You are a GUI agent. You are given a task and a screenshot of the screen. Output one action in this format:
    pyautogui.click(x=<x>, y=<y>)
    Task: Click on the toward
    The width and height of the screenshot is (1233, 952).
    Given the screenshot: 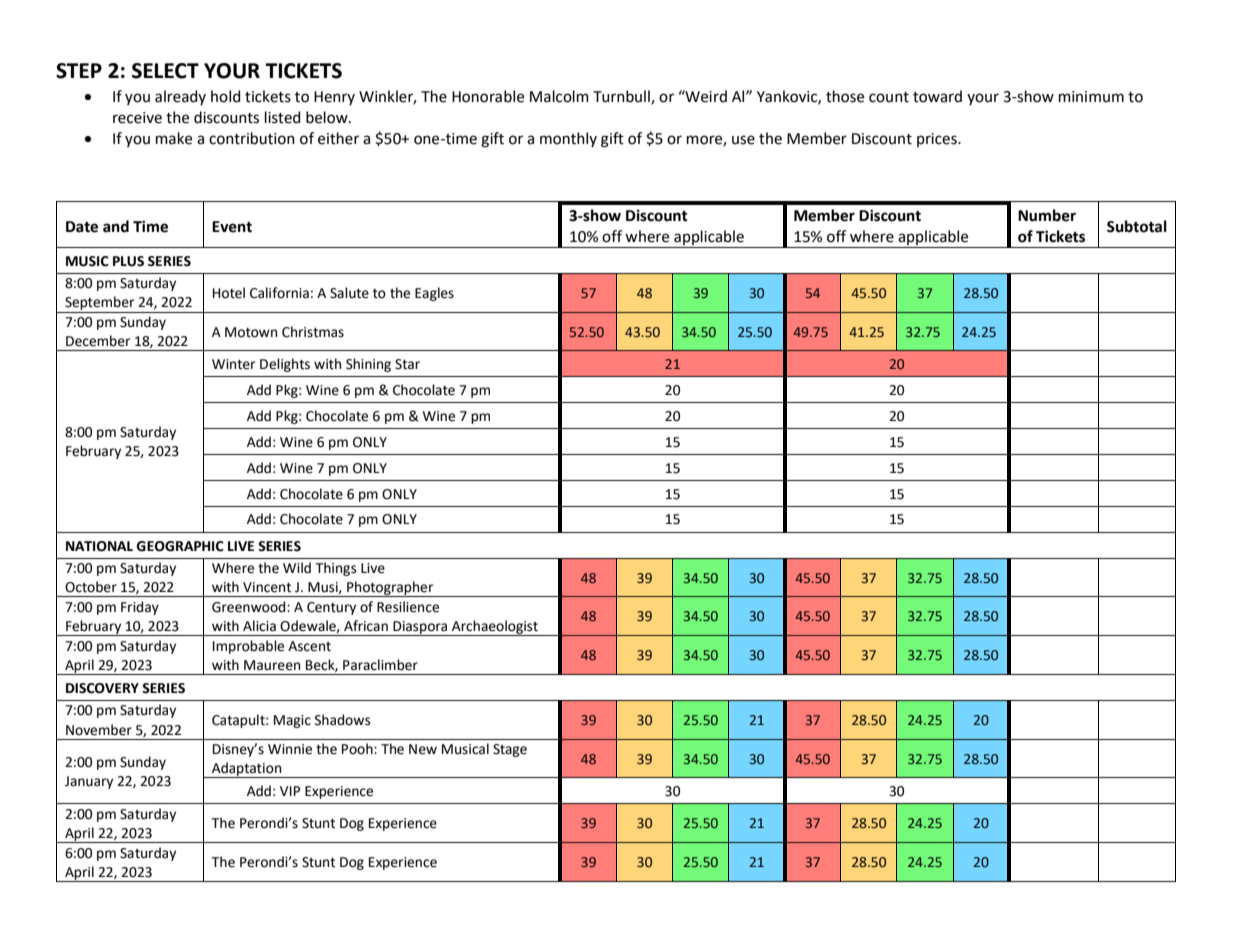 What is the action you would take?
    pyautogui.click(x=937, y=96)
